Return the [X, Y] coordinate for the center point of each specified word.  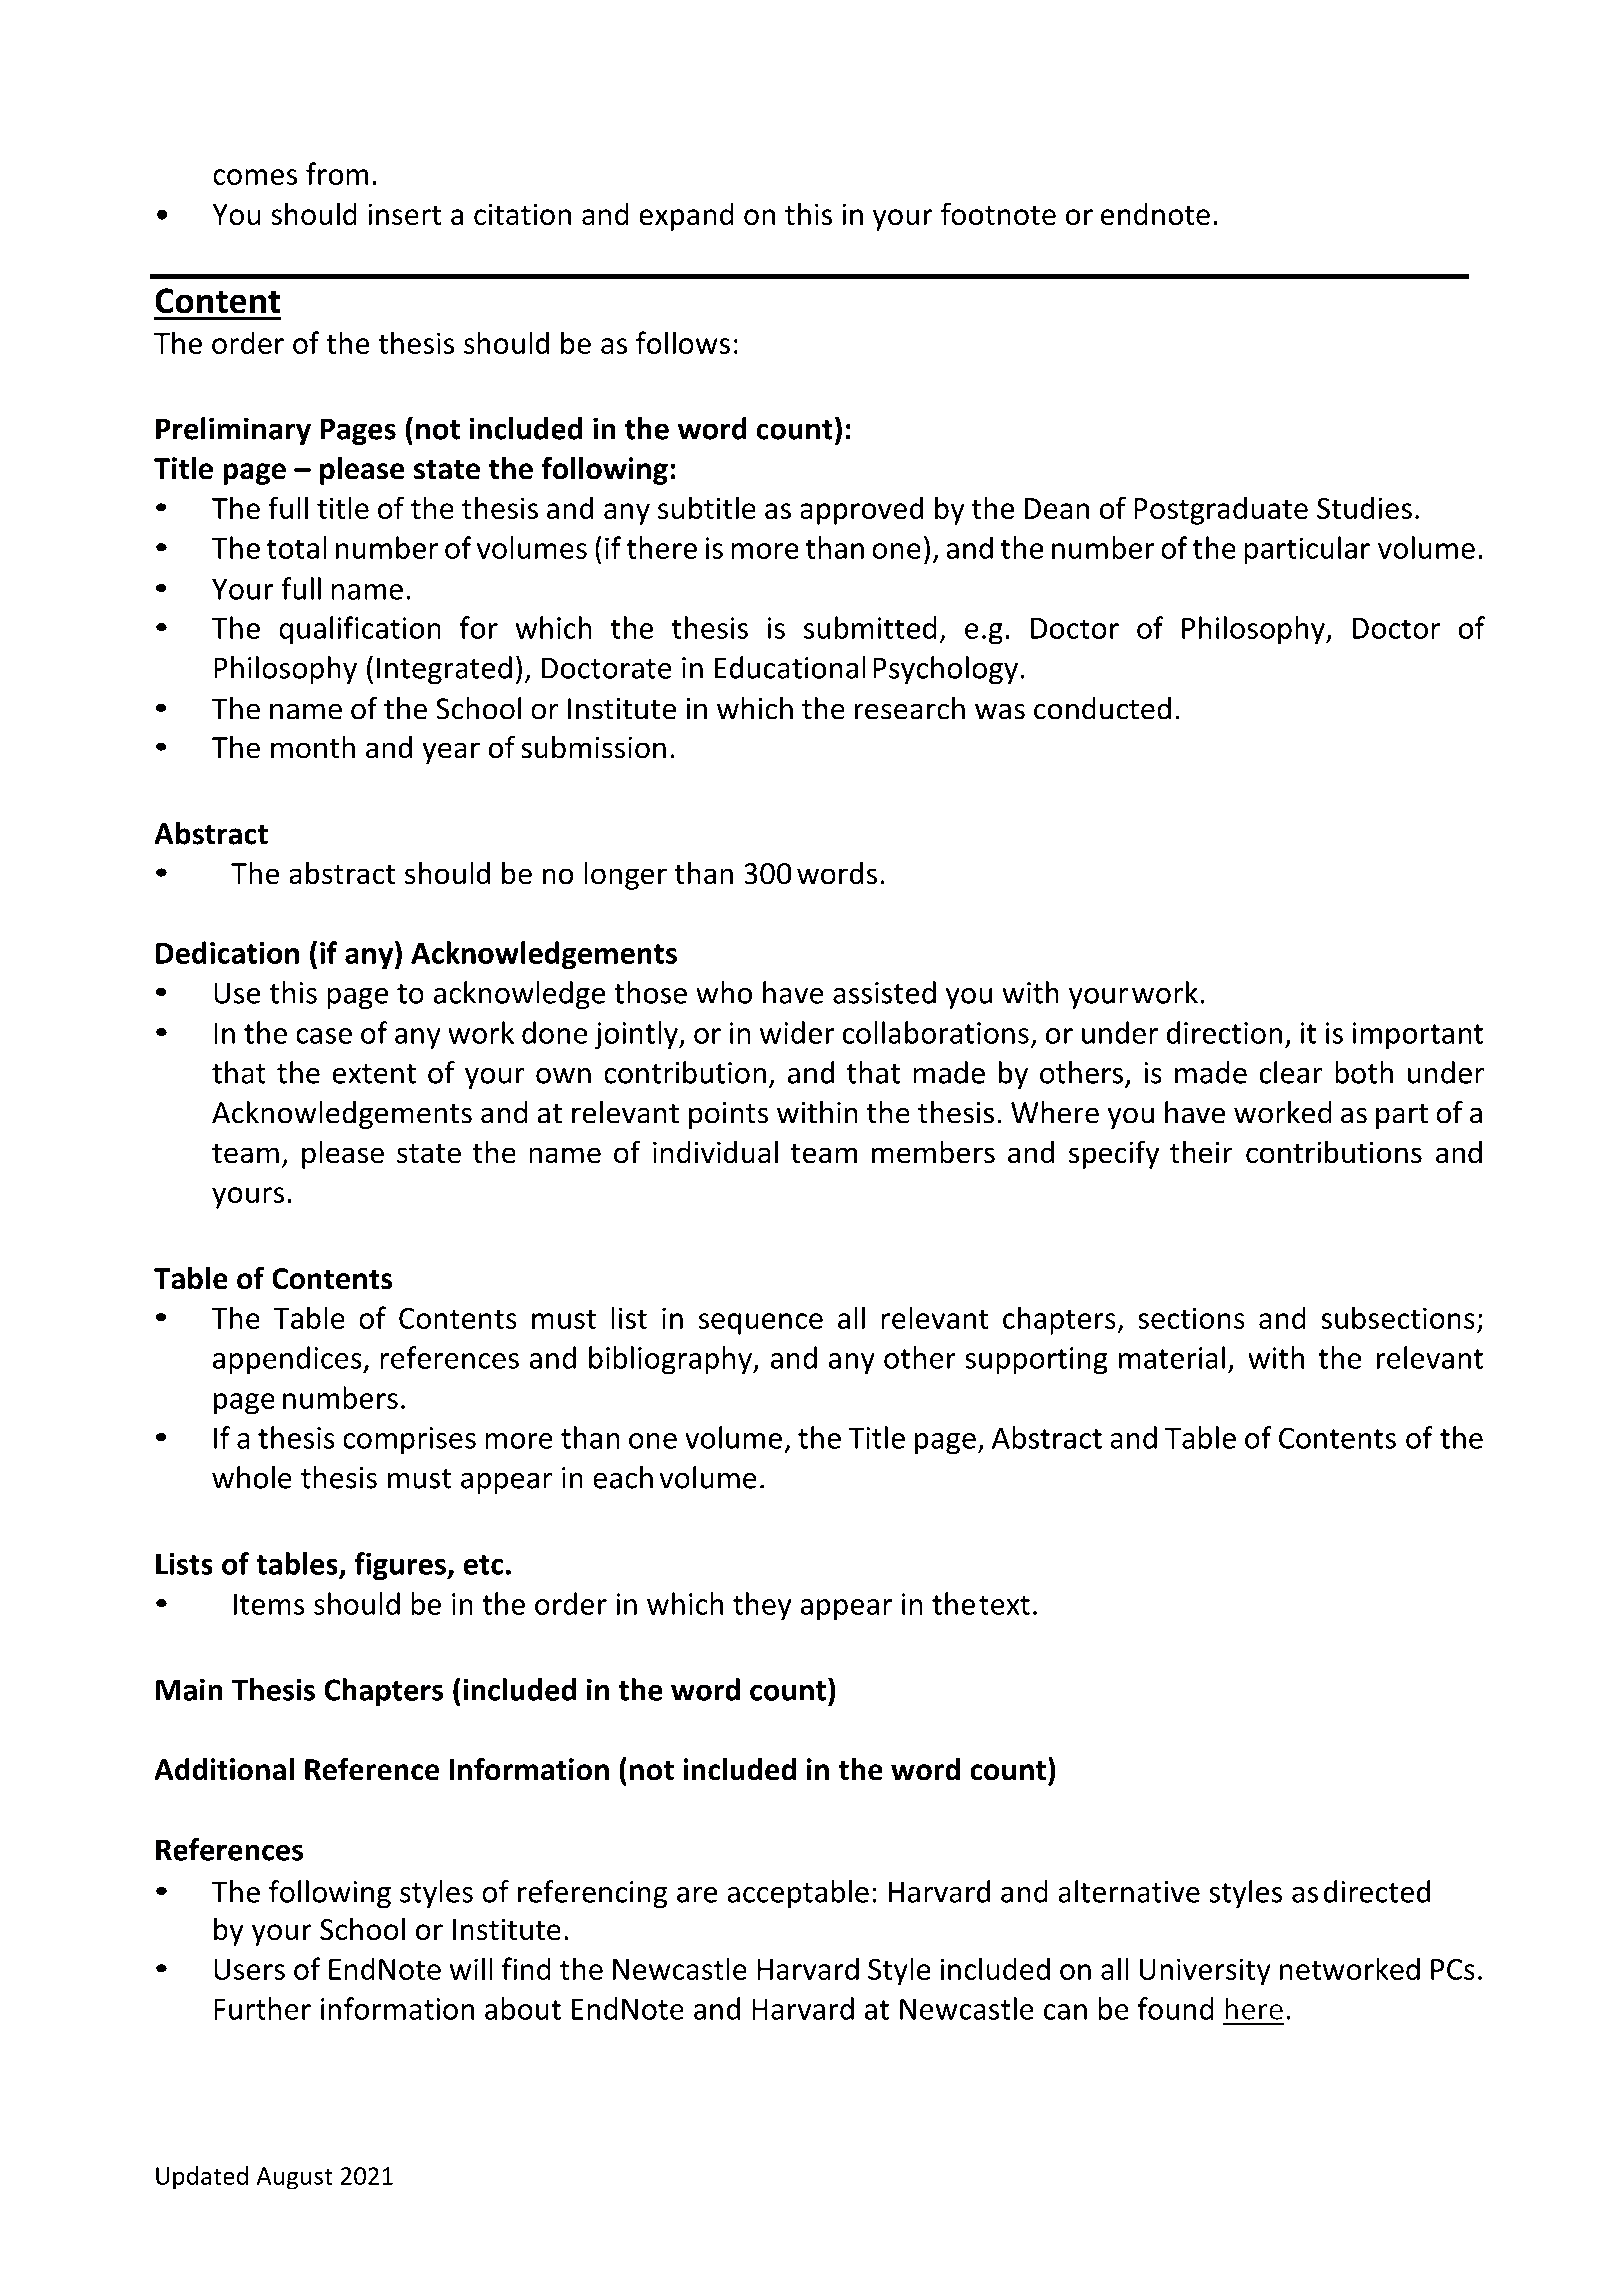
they [762, 1606]
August [295, 2178]
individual [715, 1152]
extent [374, 1074]
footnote [998, 213]
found [1176, 2008]
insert [404, 214]
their [1201, 1152]
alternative [1129, 1891]
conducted [1102, 708]
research [910, 708]
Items [269, 1604]
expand [686, 216]
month [313, 747]
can [1065, 2012]
